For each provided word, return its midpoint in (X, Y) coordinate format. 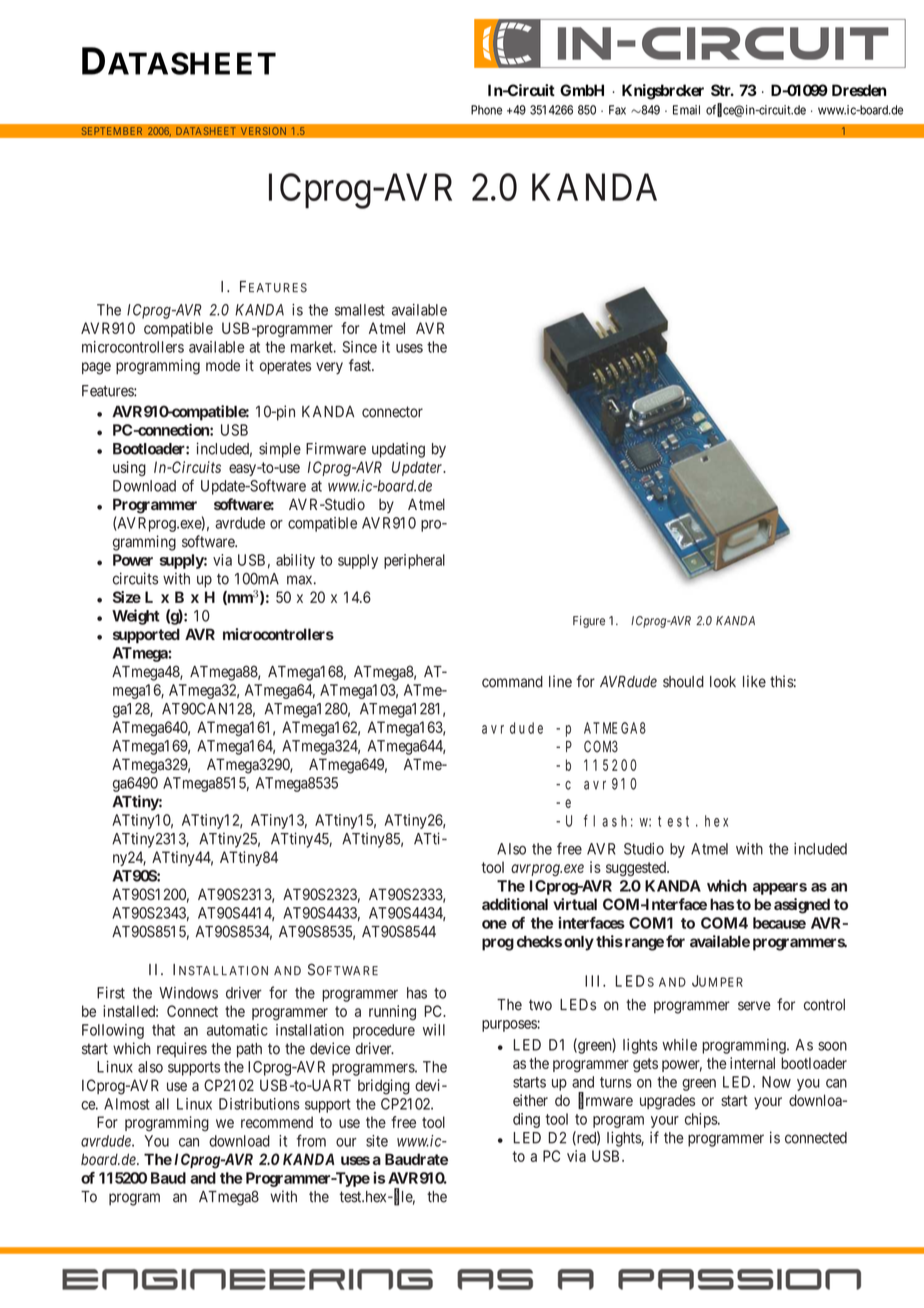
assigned (802, 906)
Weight (136, 617)
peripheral (414, 561)
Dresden (859, 90)
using (129, 469)
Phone (486, 110)
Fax (617, 110)
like (754, 681)
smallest (360, 310)
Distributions (259, 1104)
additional (515, 904)
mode (223, 365)
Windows (188, 993)
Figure (589, 622)
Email (686, 110)
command (512, 682)
